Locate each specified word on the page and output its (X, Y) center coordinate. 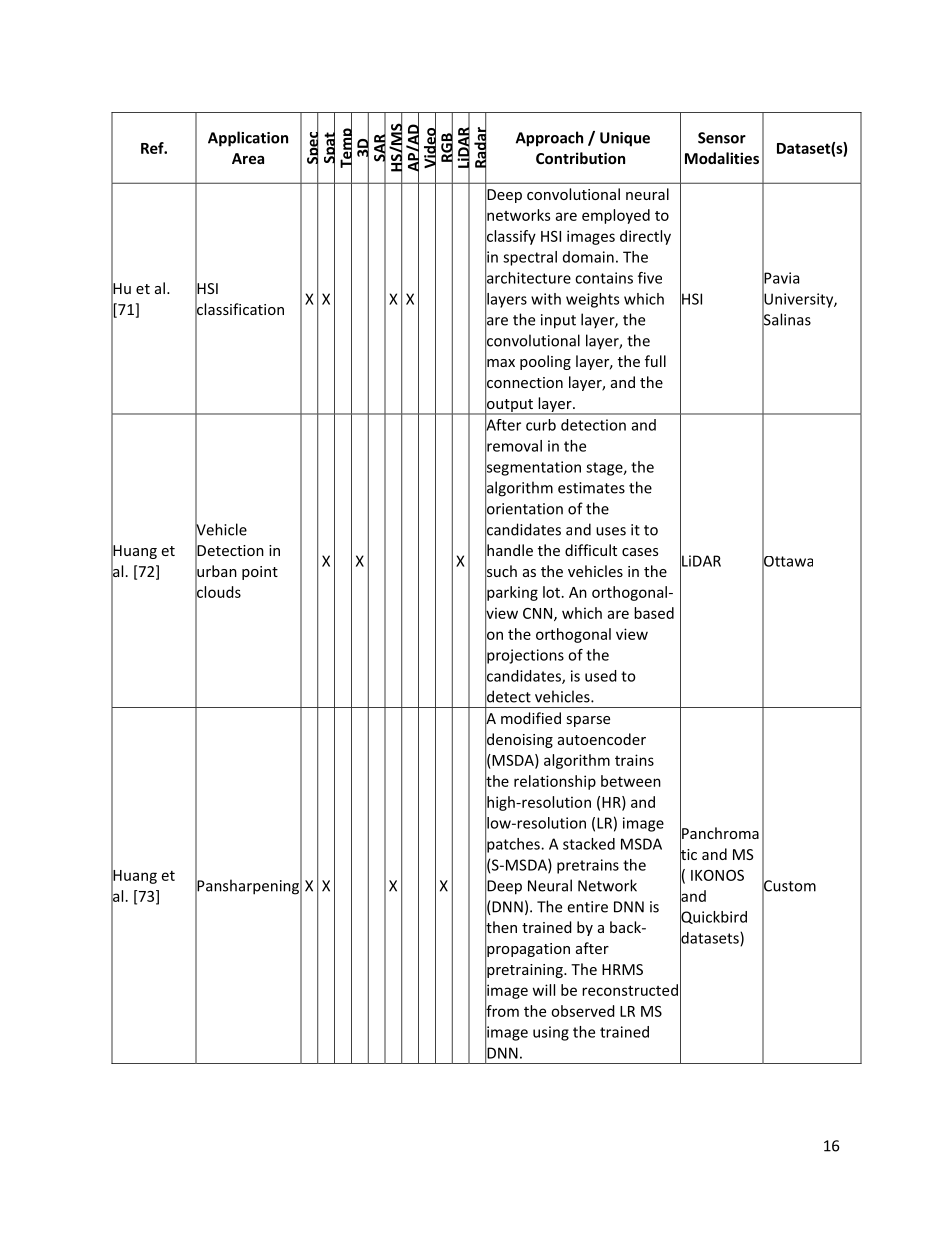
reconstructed (630, 990)
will (544, 990)
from (502, 1010)
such (501, 571)
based (654, 613)
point (260, 573)
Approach (549, 139)
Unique (625, 139)
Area (248, 158)
